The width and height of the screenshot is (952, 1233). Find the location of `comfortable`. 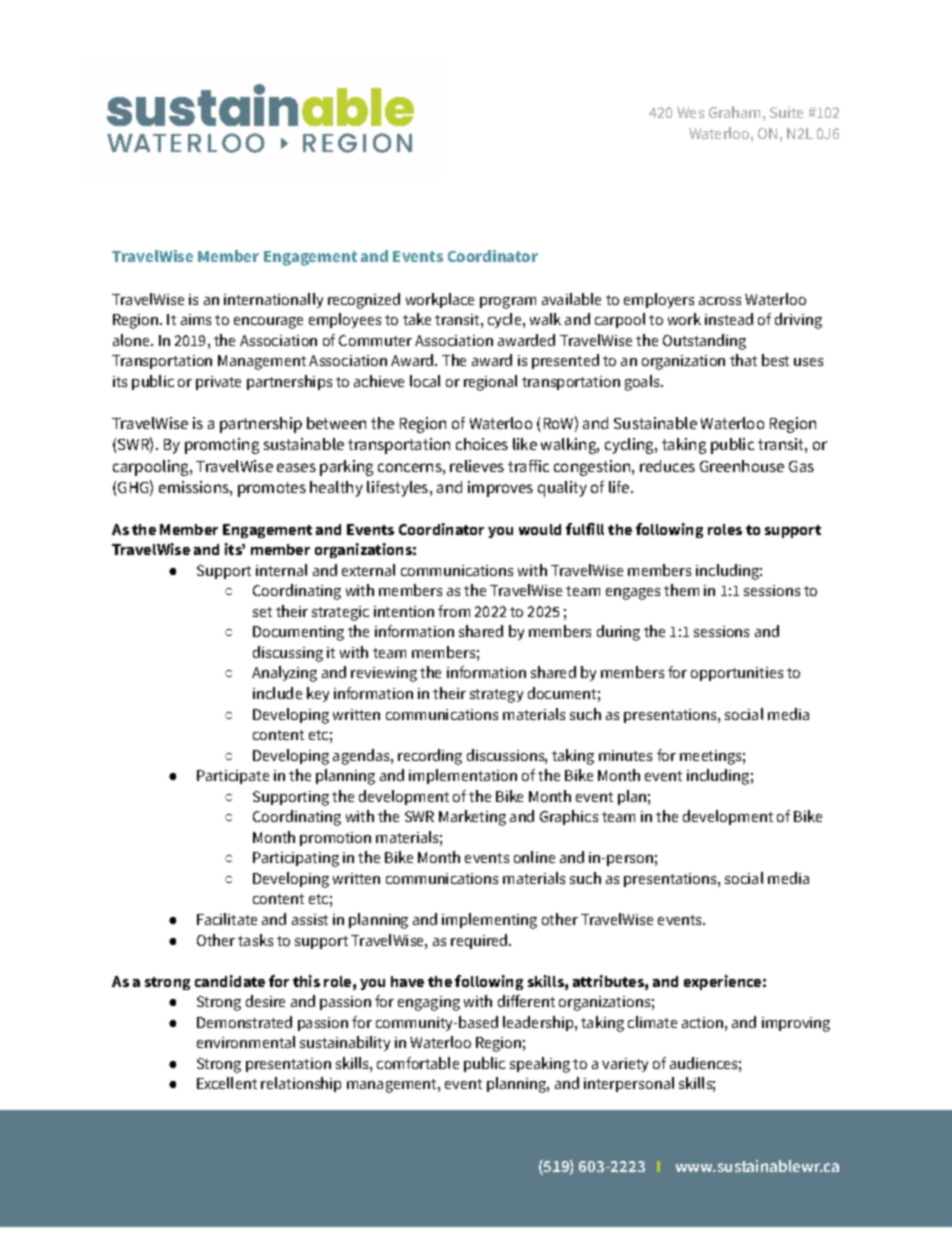

comfortable is located at coordinates (418, 1063).
